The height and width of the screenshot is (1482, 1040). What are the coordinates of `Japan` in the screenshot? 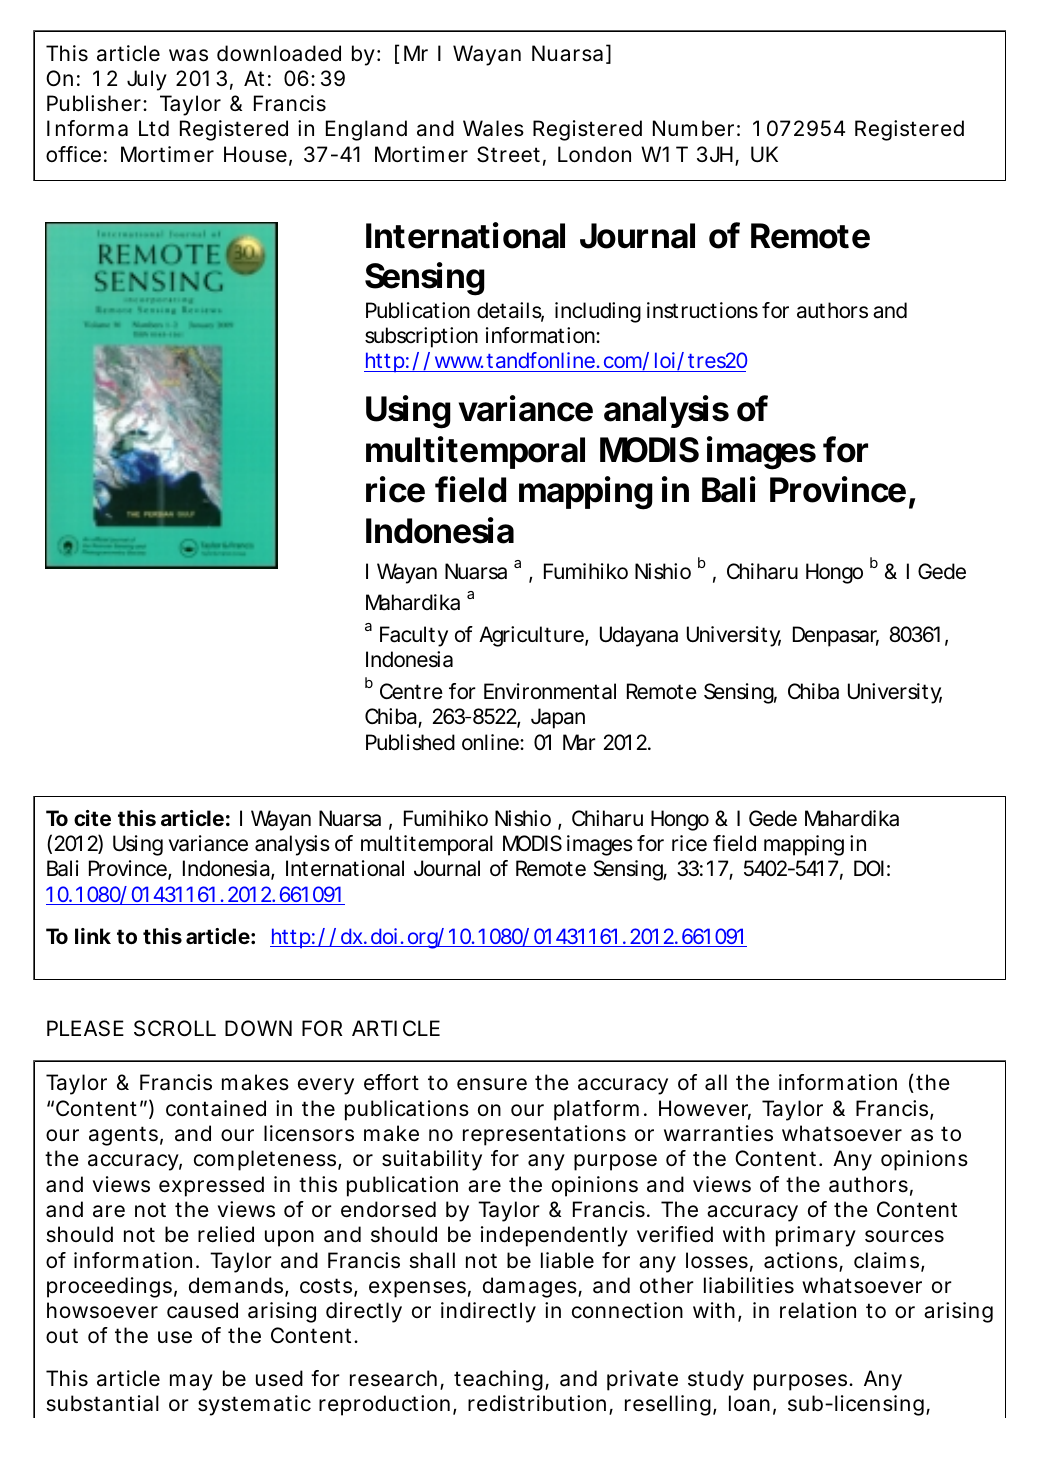 It's located at (558, 718).
